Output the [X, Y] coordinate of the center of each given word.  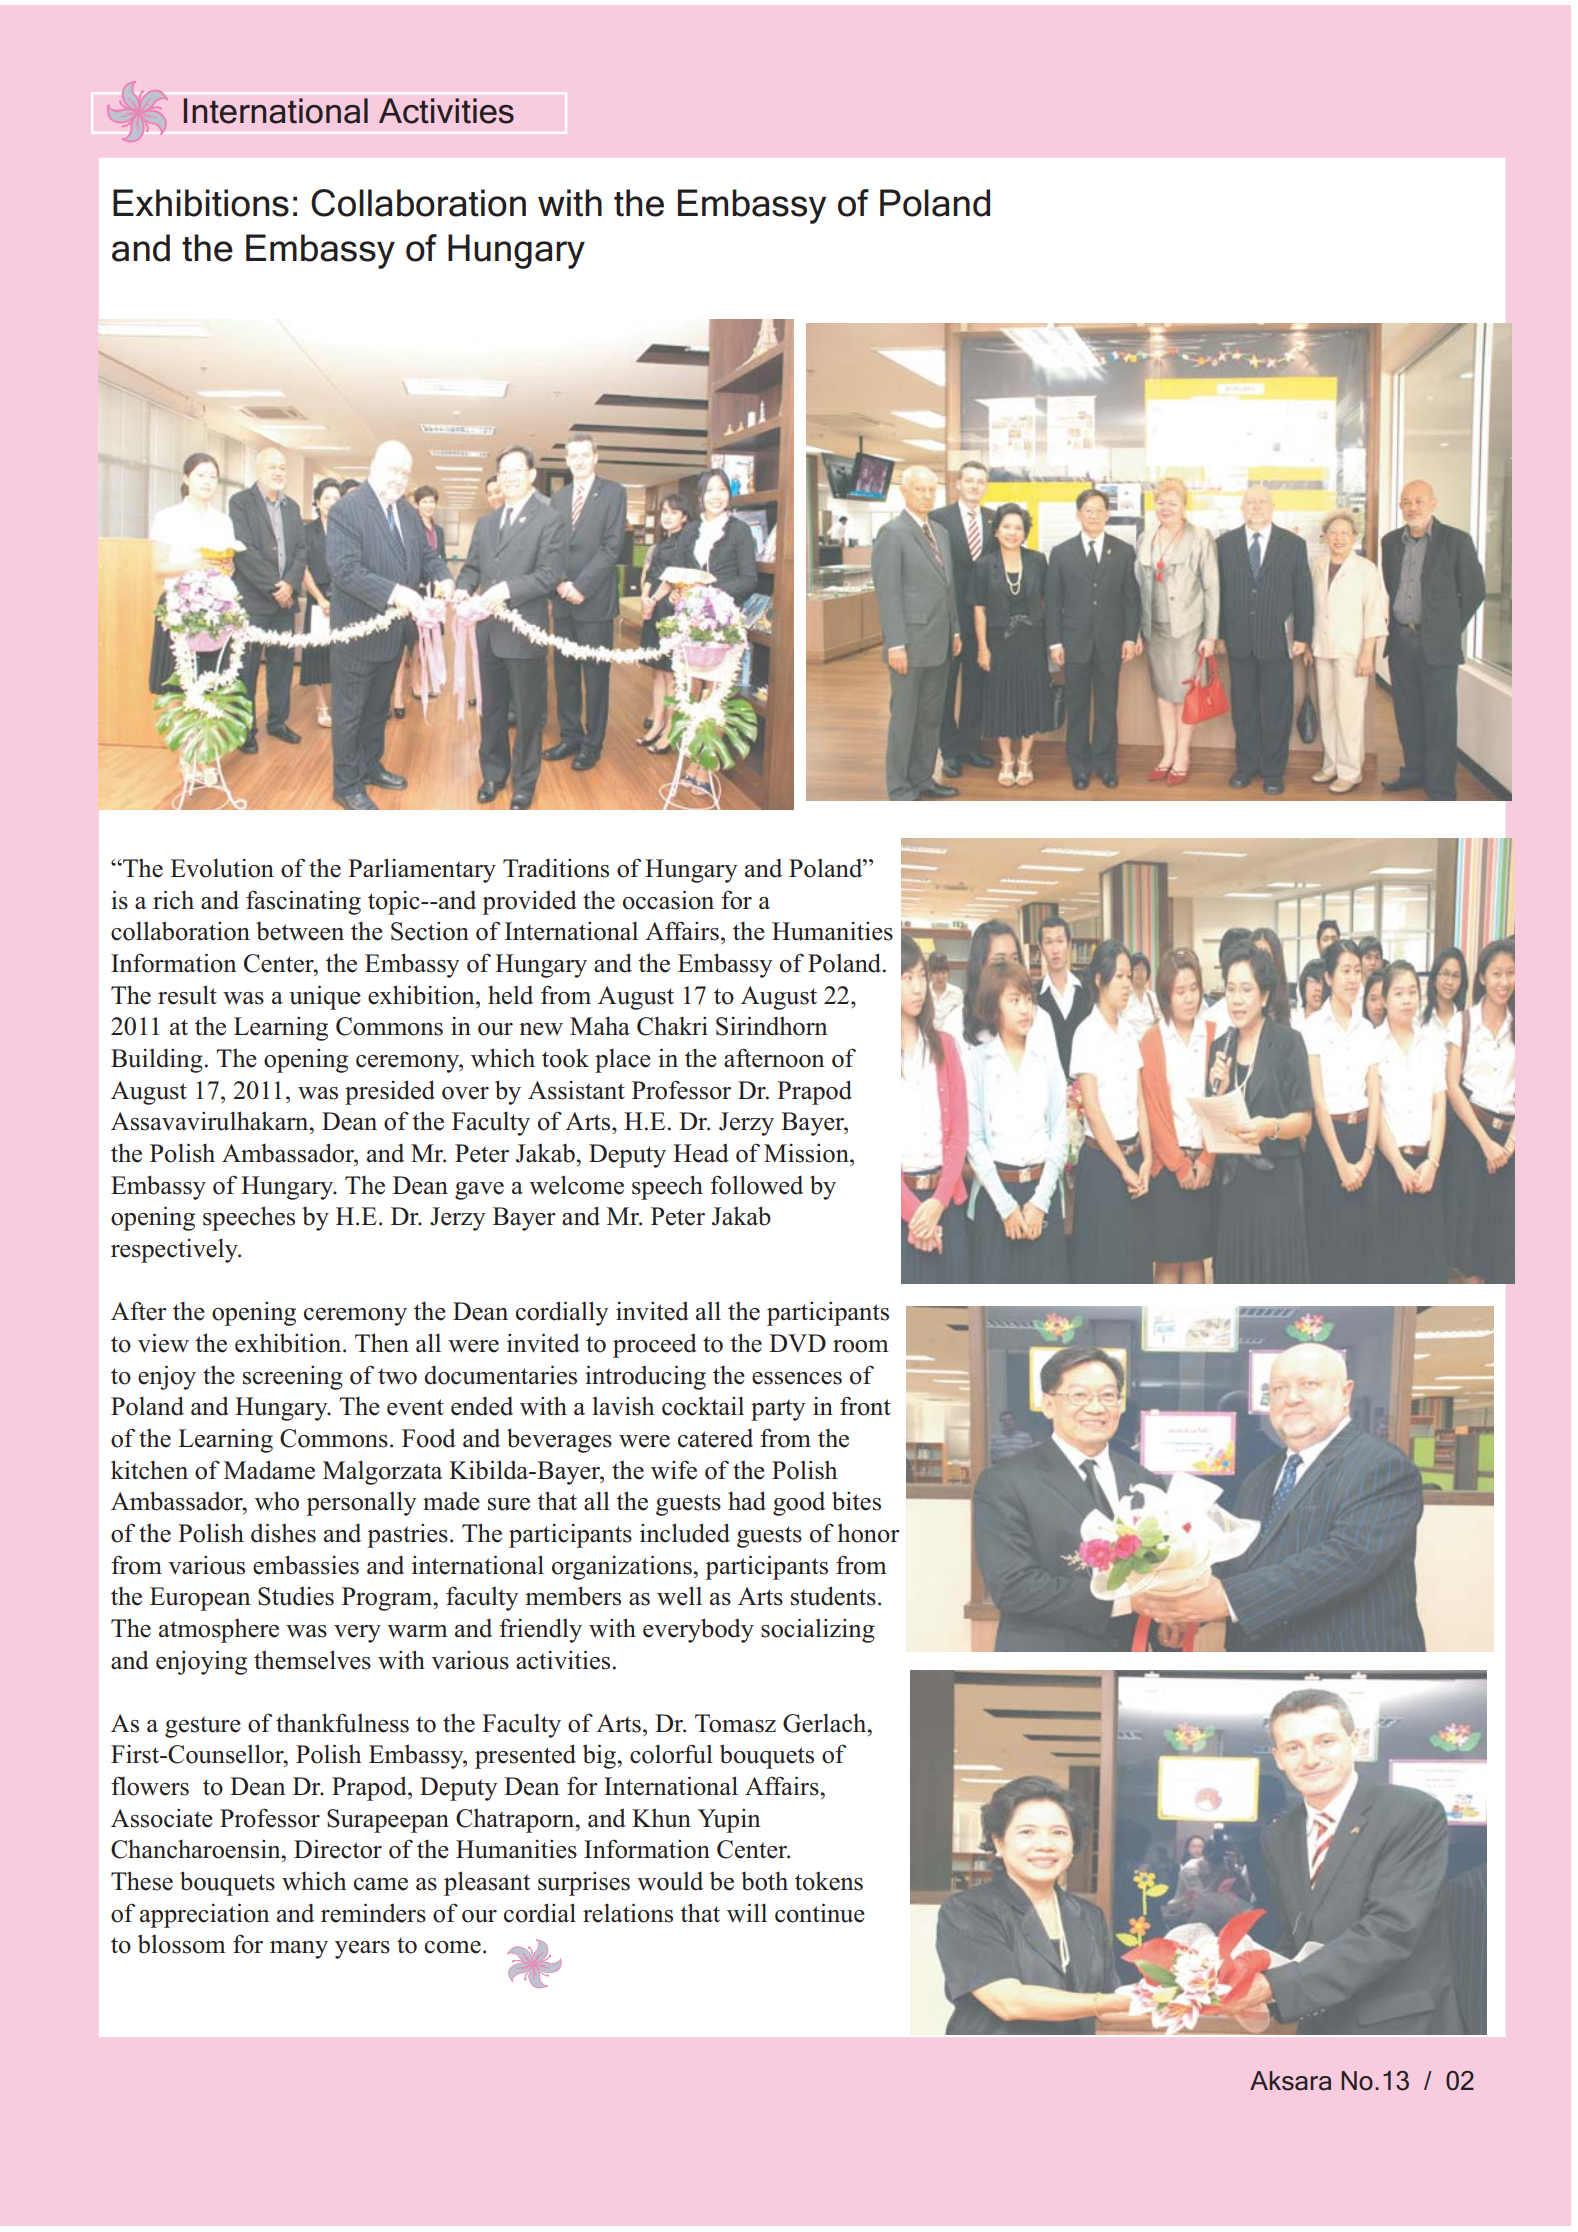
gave [479, 1191]
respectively [175, 1250]
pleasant [487, 1883]
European [200, 1599]
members [573, 1596]
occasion [668, 900]
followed [756, 1185]
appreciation [205, 1915]
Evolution [222, 868]
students [833, 1596]
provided [529, 902]
